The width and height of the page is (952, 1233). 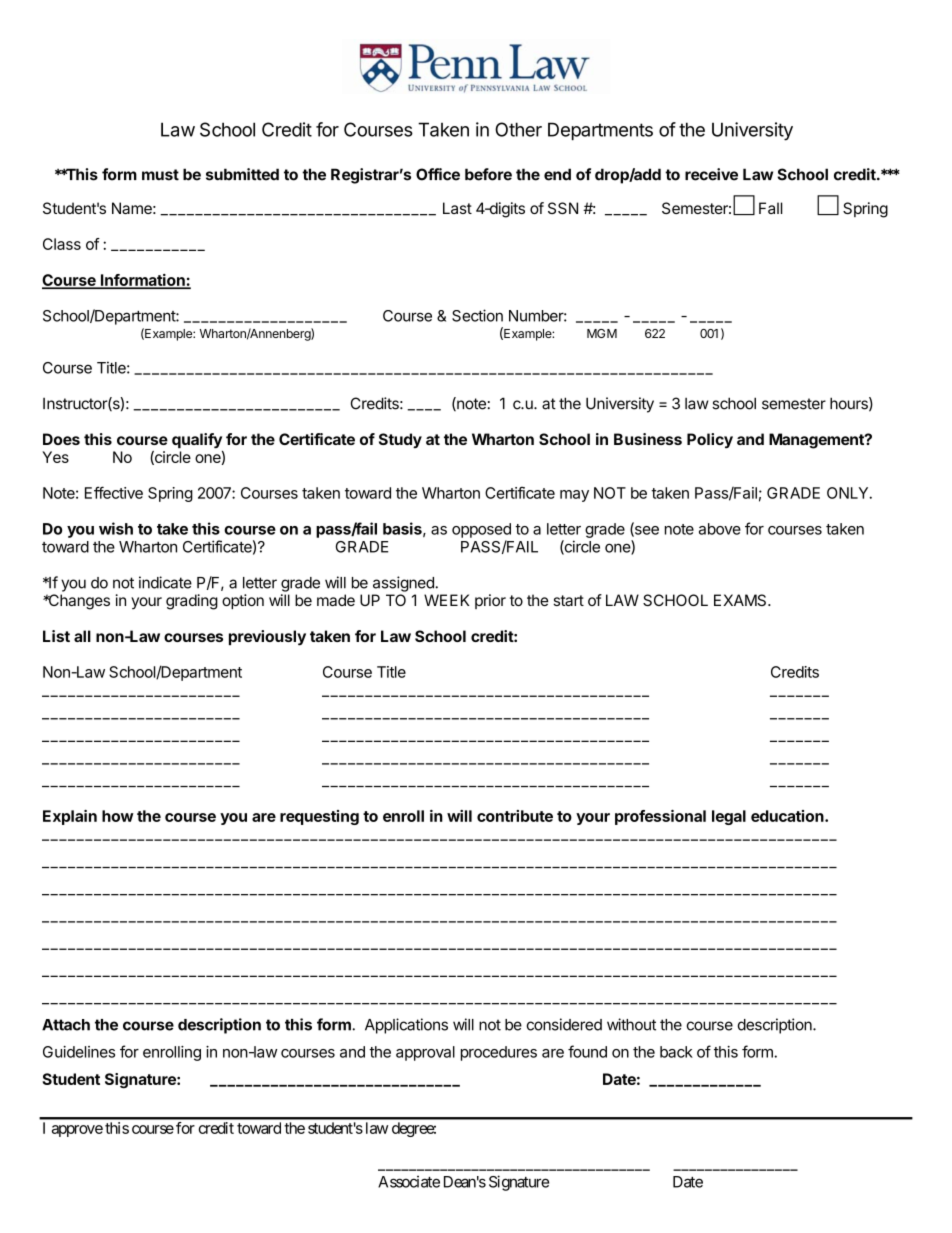 What do you see at coordinates (481, 530) in the page?
I see `opposed` at bounding box center [481, 530].
